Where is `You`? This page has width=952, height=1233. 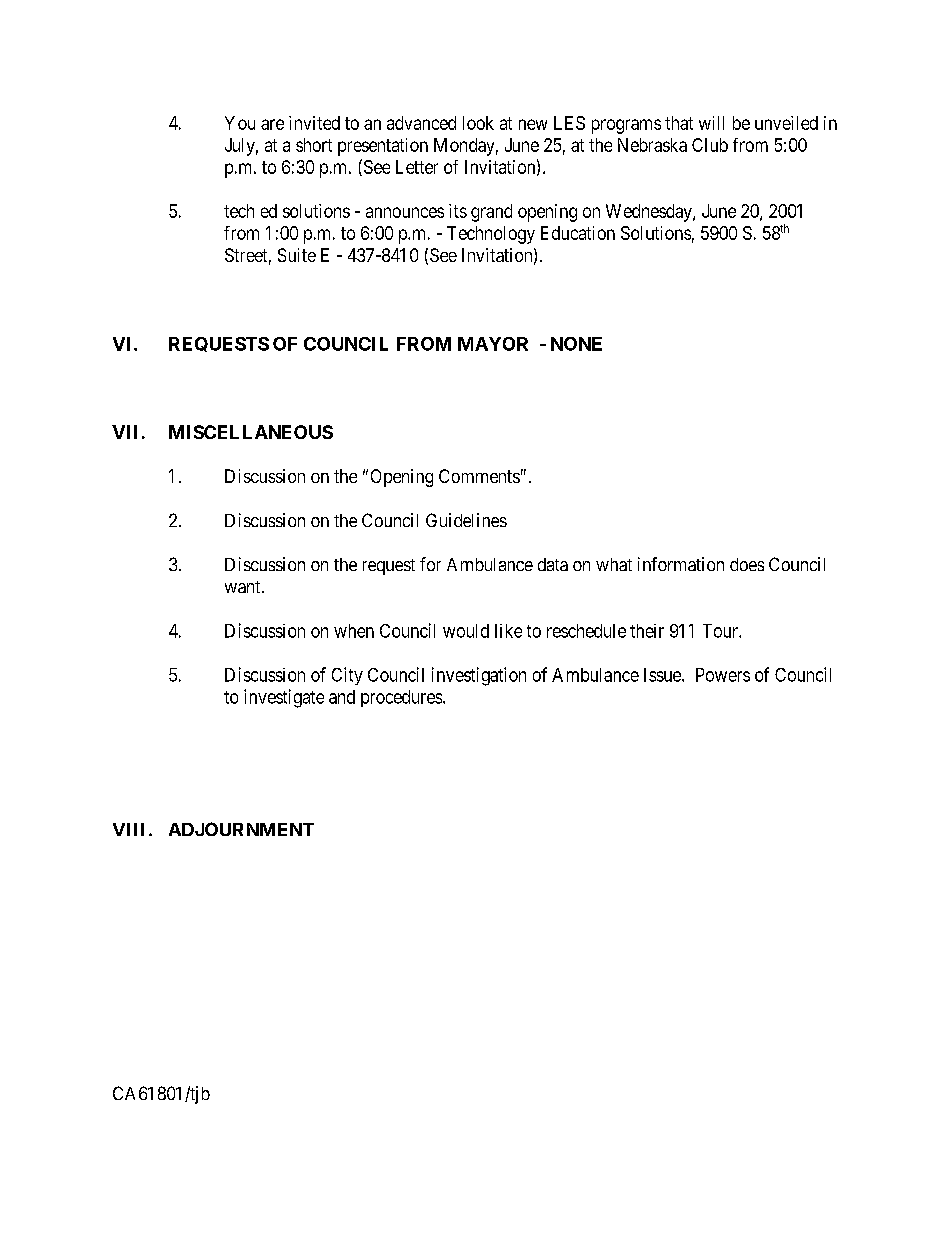 You is located at coordinates (240, 123).
